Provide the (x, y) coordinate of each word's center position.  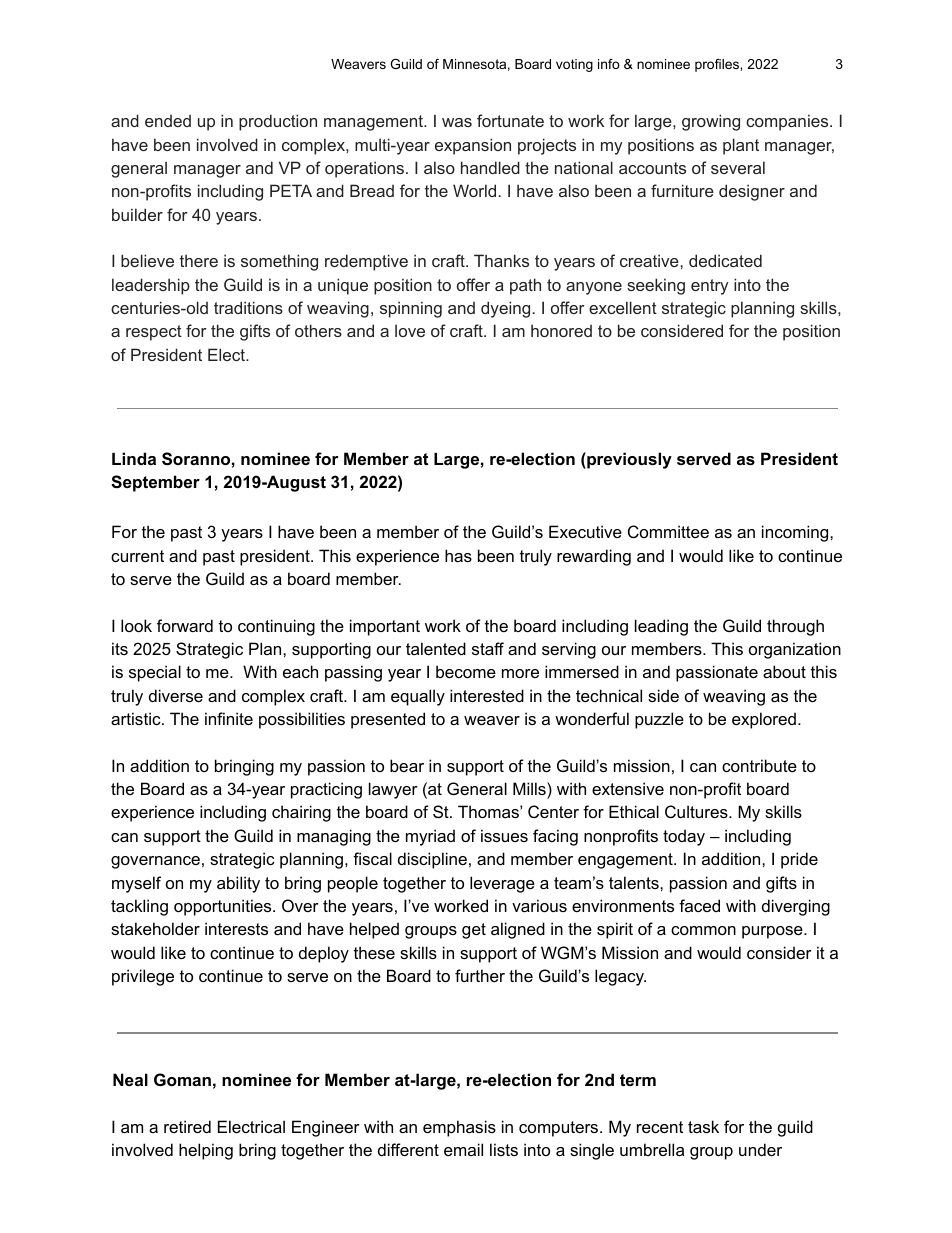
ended (168, 121)
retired (187, 1126)
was (457, 122)
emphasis (459, 1128)
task (703, 1126)
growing (711, 122)
